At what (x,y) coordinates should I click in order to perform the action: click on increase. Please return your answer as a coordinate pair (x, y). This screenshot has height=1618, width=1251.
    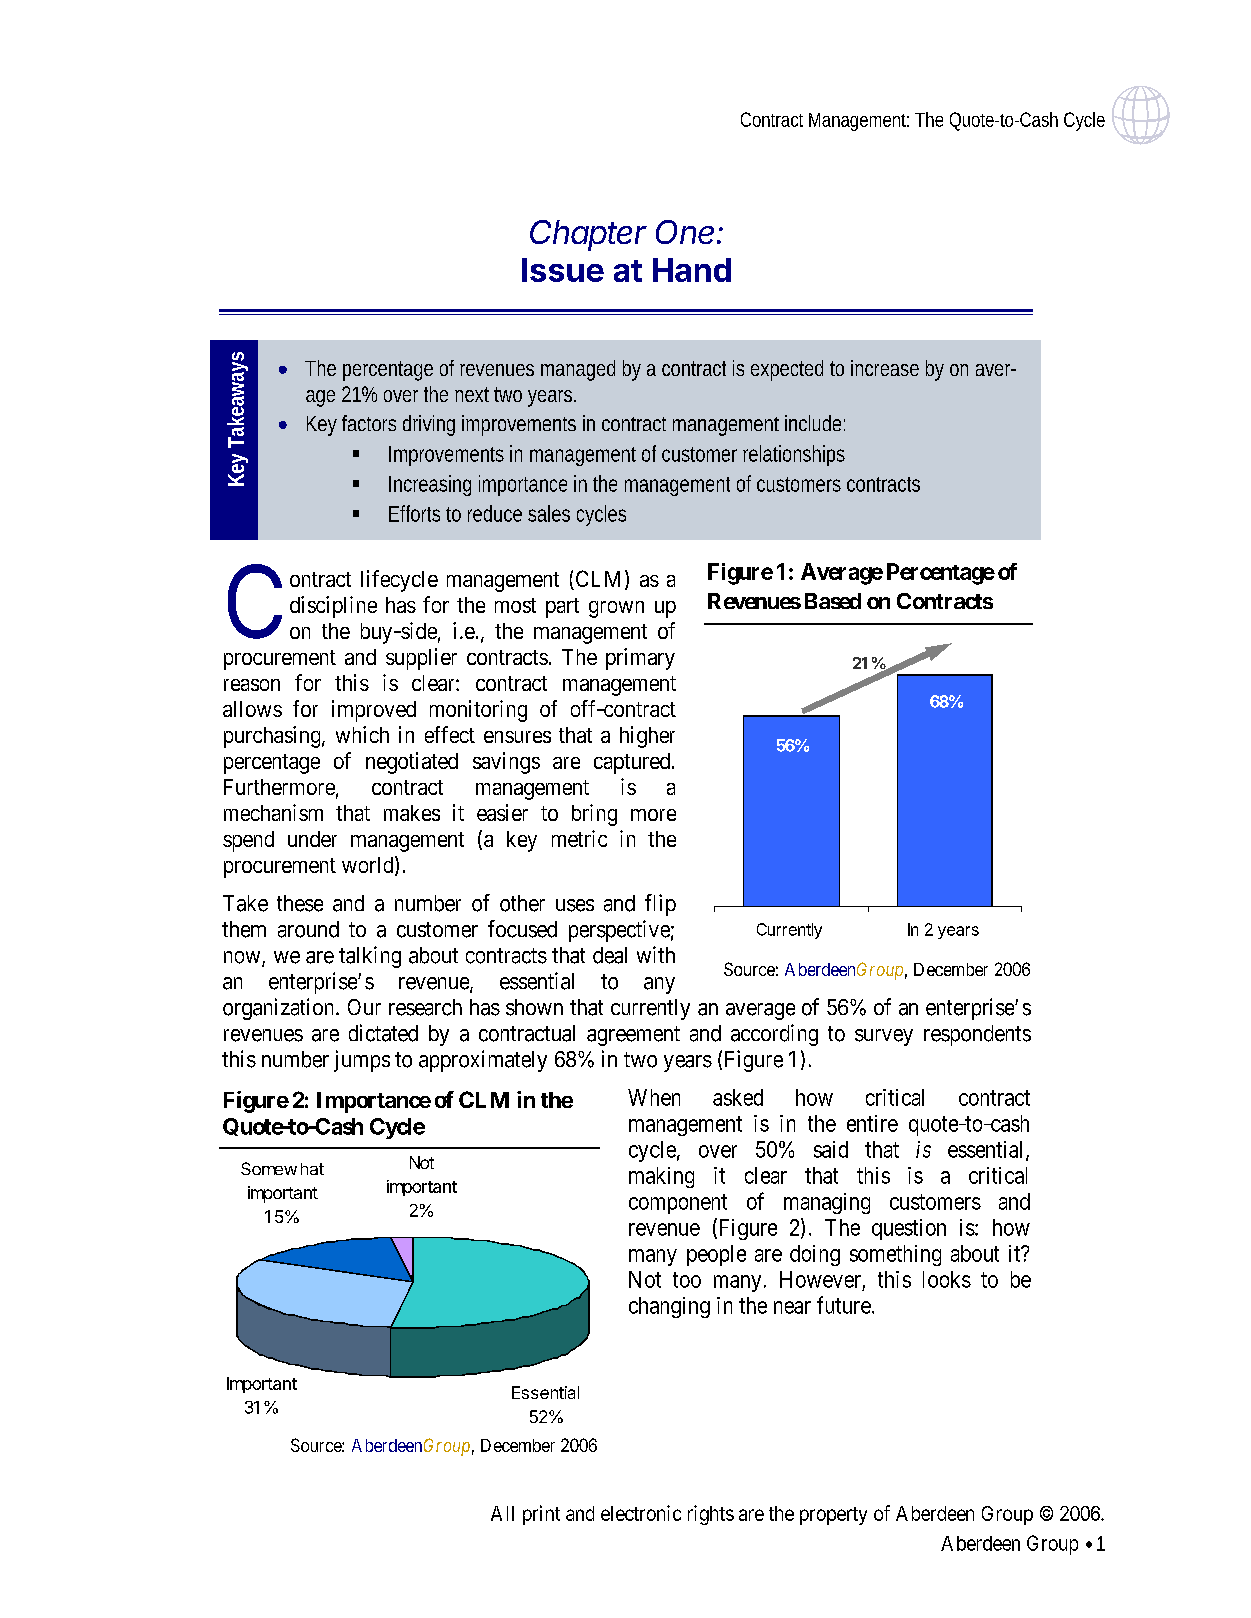
    Looking at the image, I should click on (885, 368).
